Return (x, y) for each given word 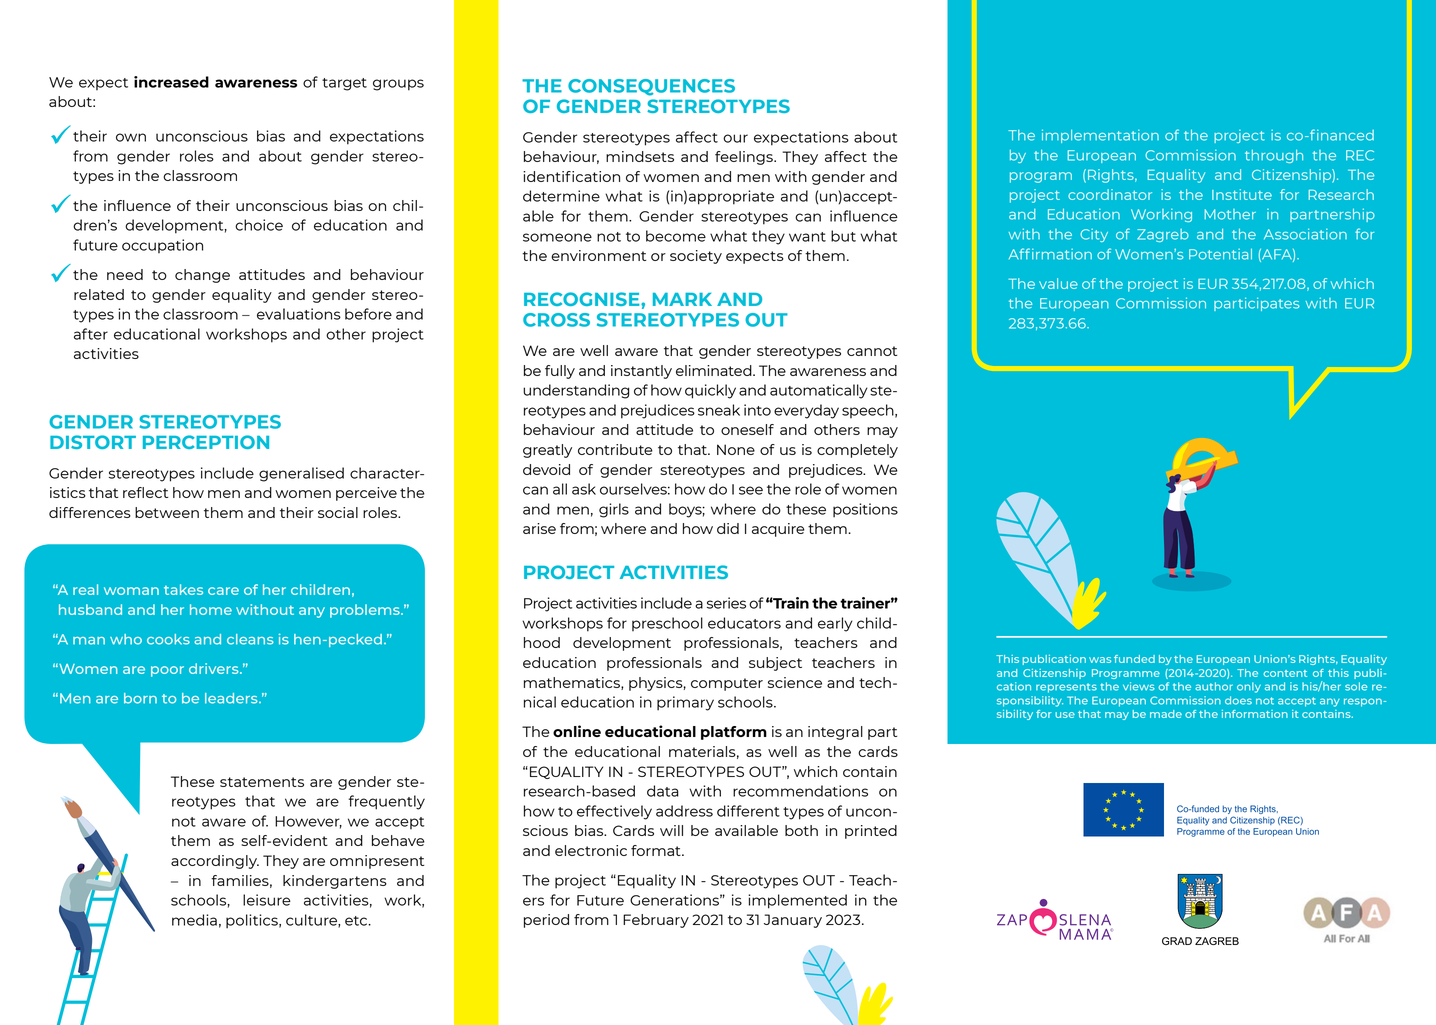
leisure (267, 900)
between (167, 512)
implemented (797, 901)
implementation (1100, 136)
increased (171, 82)
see (751, 490)
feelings (745, 158)
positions (865, 510)
